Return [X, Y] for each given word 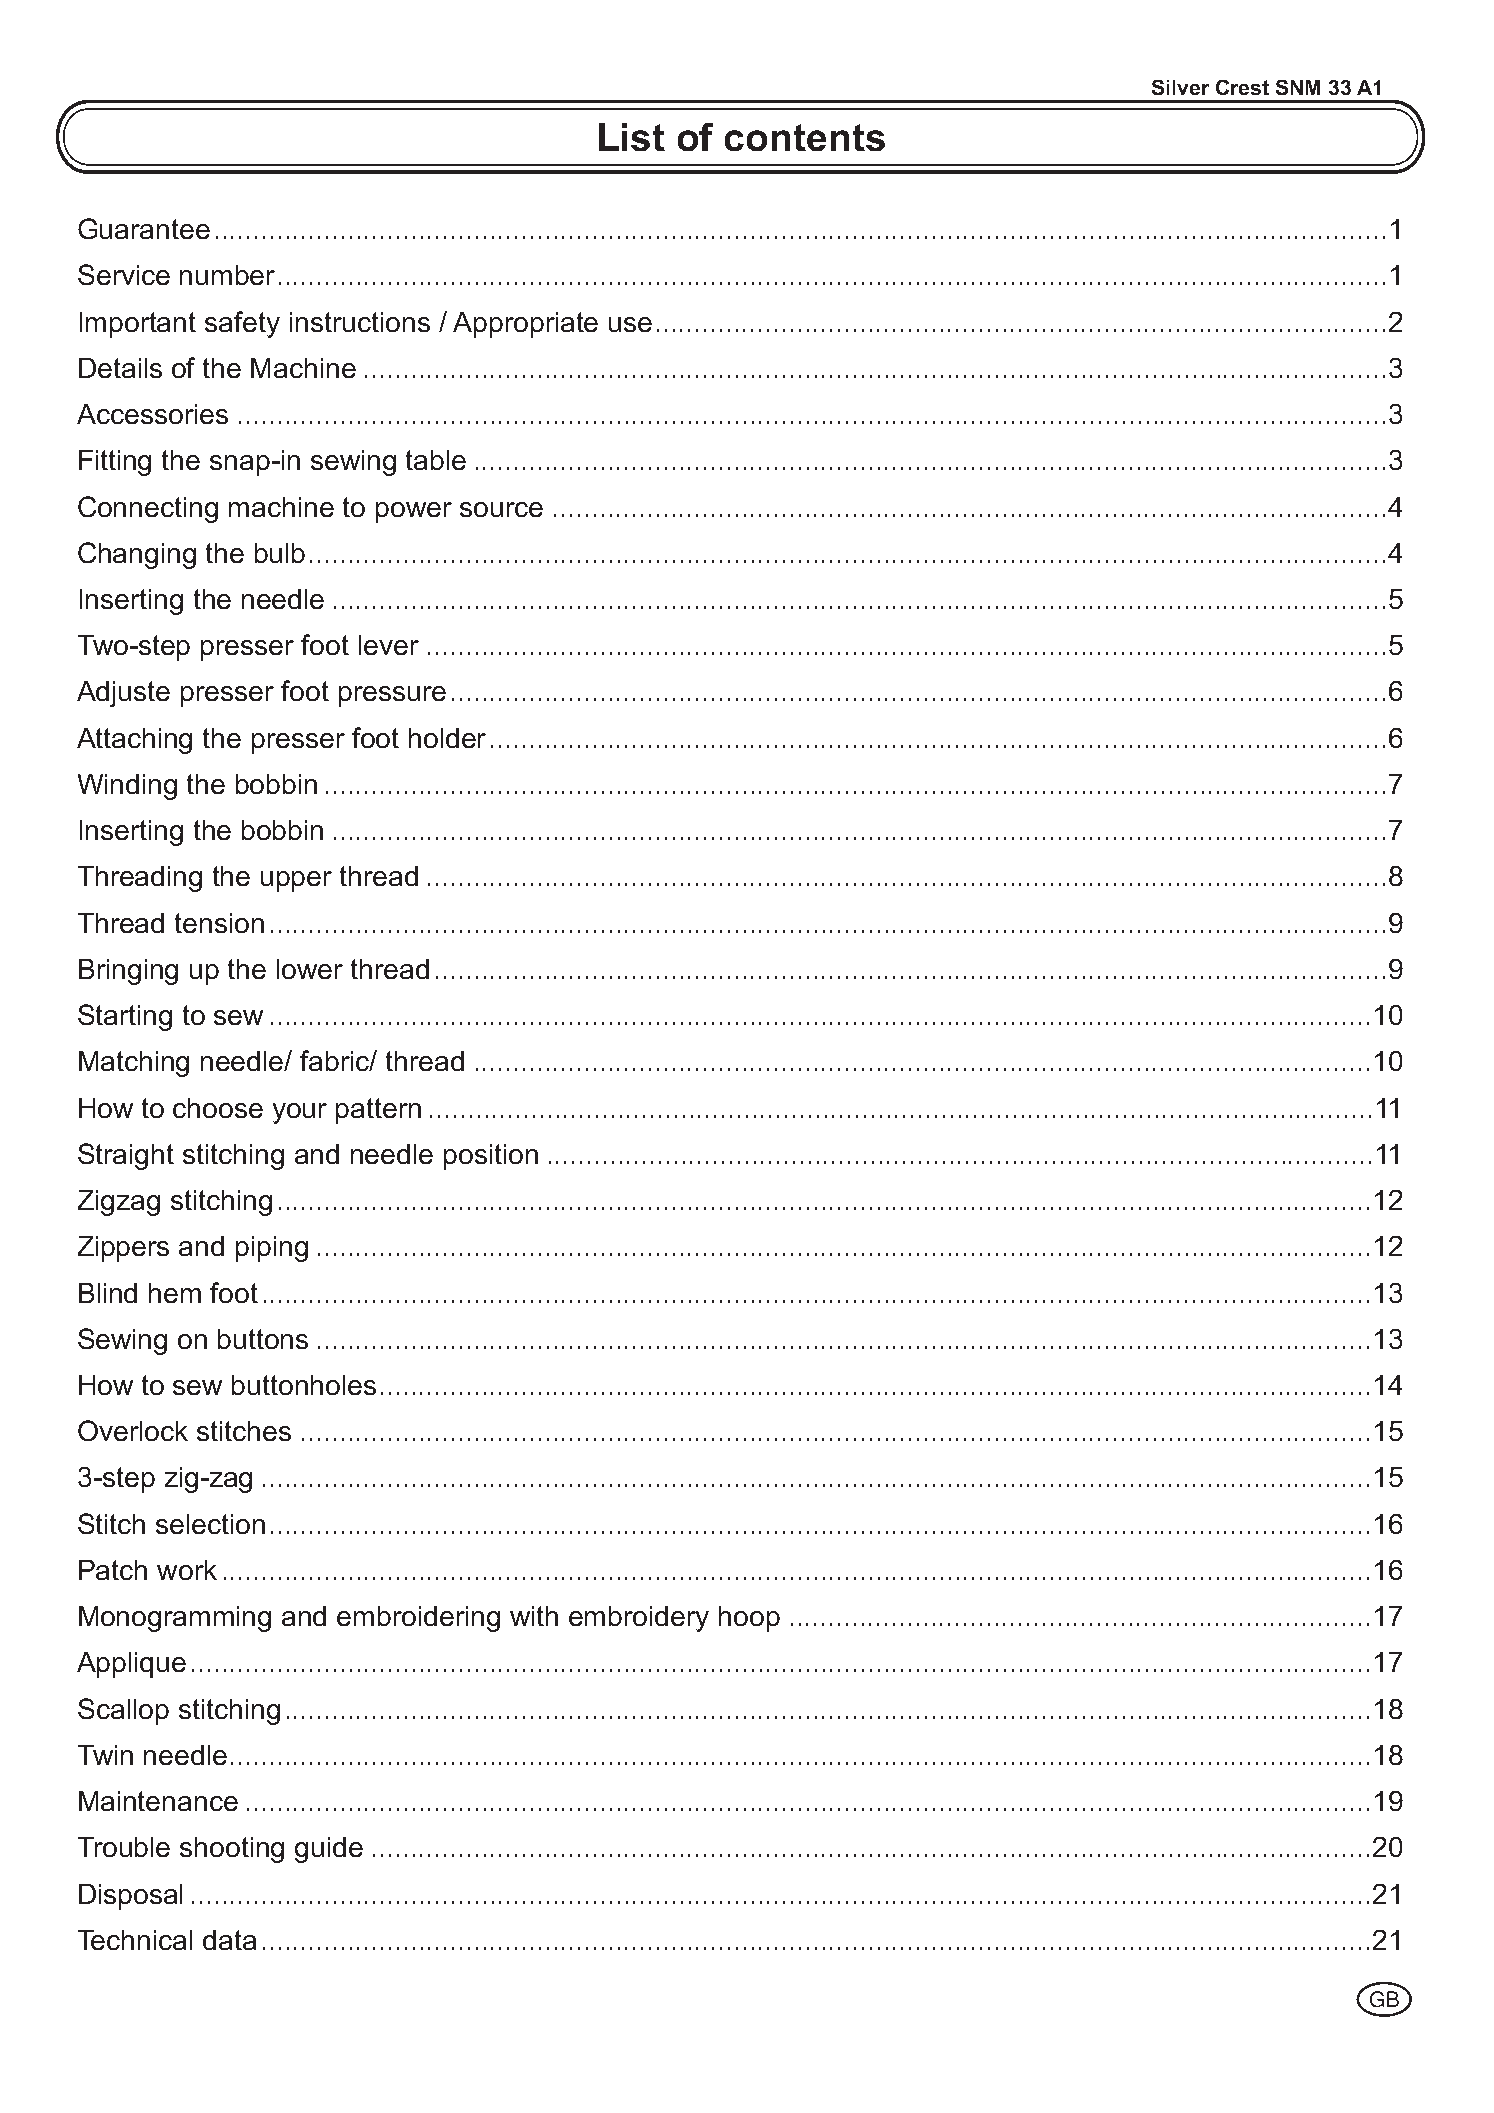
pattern [378, 1111]
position [491, 1157]
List [632, 137]
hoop [749, 1619]
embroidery [639, 1619]
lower [310, 969]
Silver [1180, 87]
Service [124, 274]
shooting [232, 1850]
